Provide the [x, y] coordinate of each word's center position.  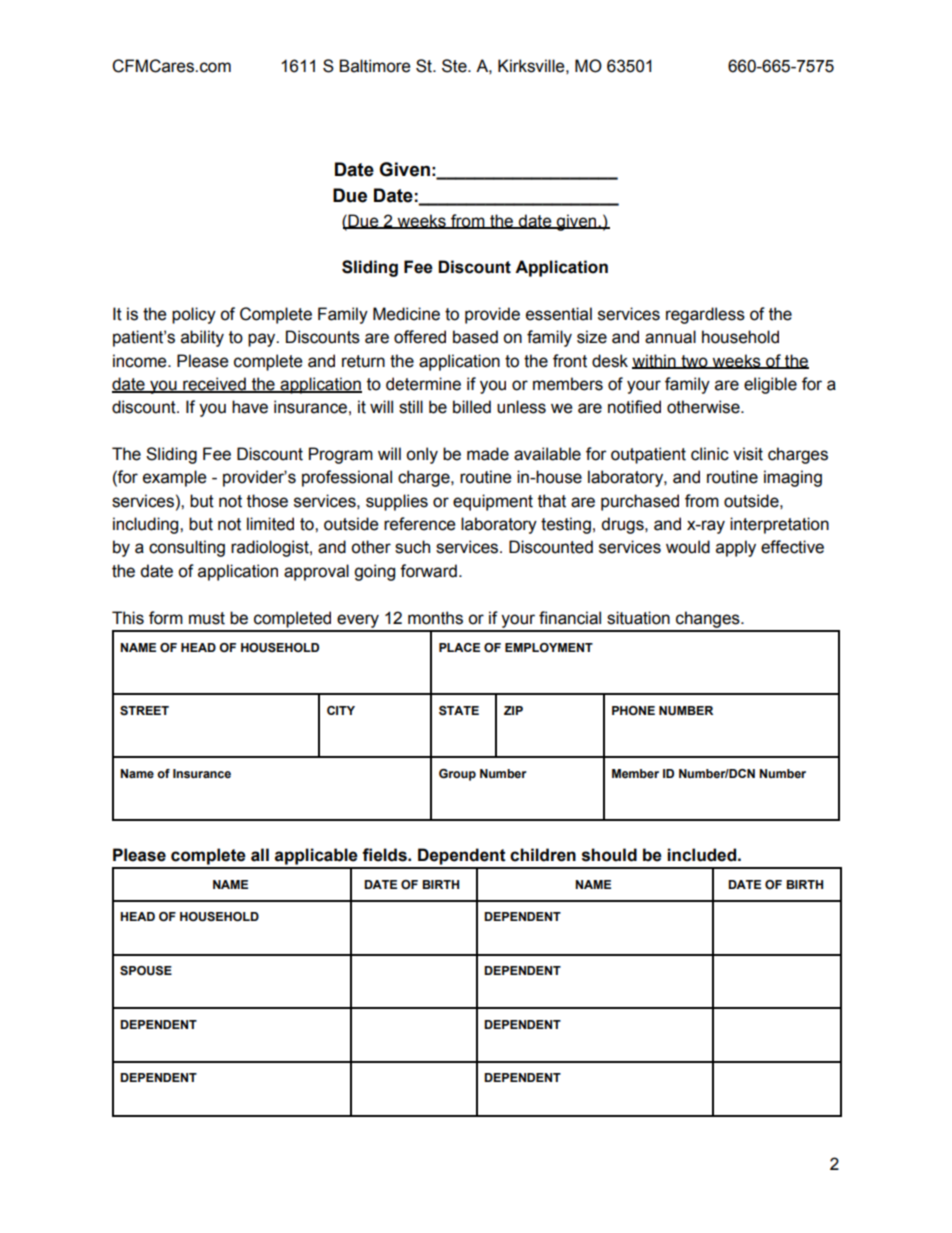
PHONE [633, 710]
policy [194, 315]
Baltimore [374, 66]
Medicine [406, 314]
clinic [710, 454]
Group [457, 775]
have [250, 407]
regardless [705, 315]
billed [472, 407]
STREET [144, 710]
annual [670, 337]
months [435, 618]
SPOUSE [146, 971]
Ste [455, 66]
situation [638, 618]
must [207, 618]
